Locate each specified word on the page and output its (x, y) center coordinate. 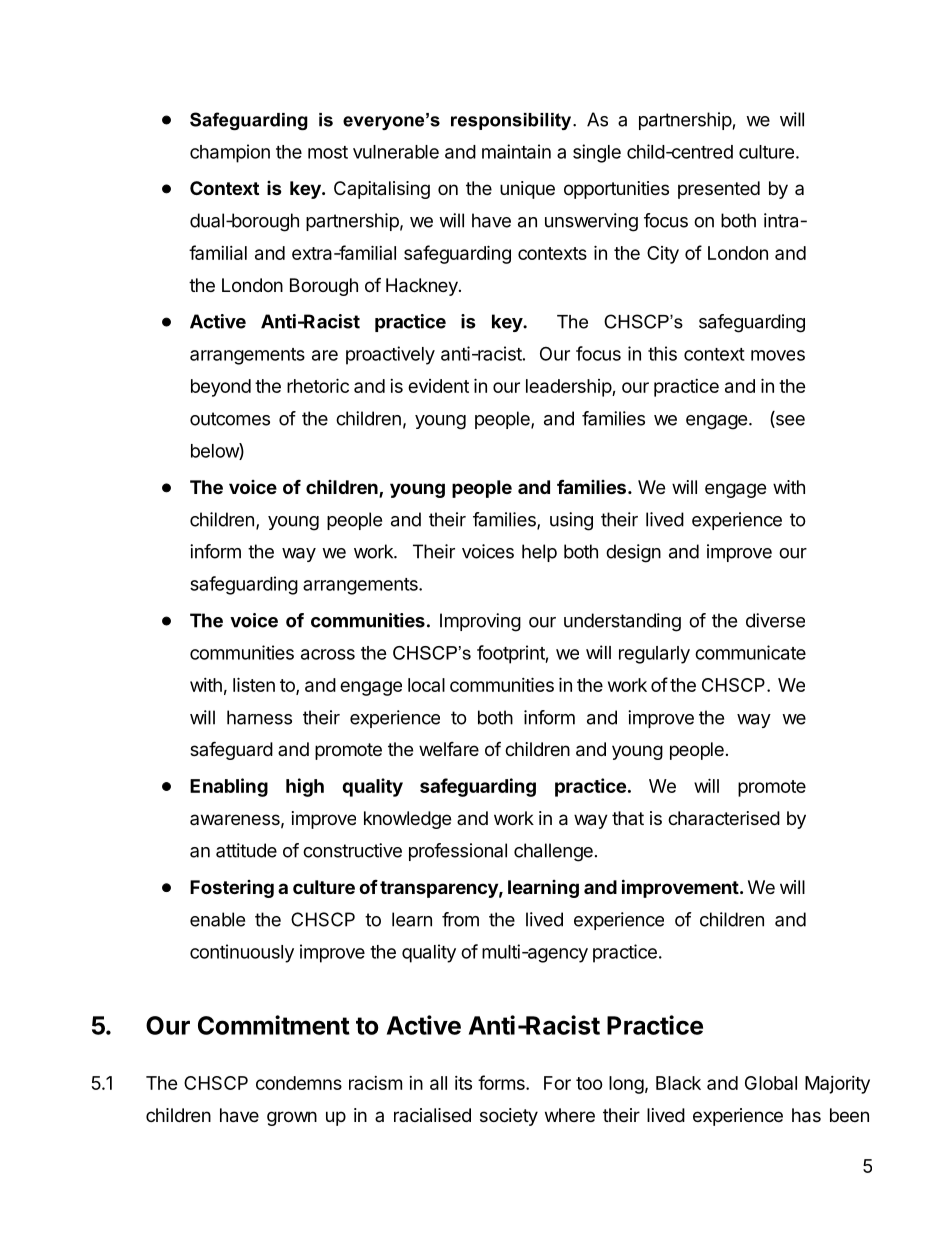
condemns (299, 1083)
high (305, 787)
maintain (516, 151)
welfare (449, 749)
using (571, 521)
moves (778, 355)
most (328, 152)
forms (502, 1082)
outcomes (230, 419)
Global (771, 1083)
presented (719, 190)
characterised (724, 818)
